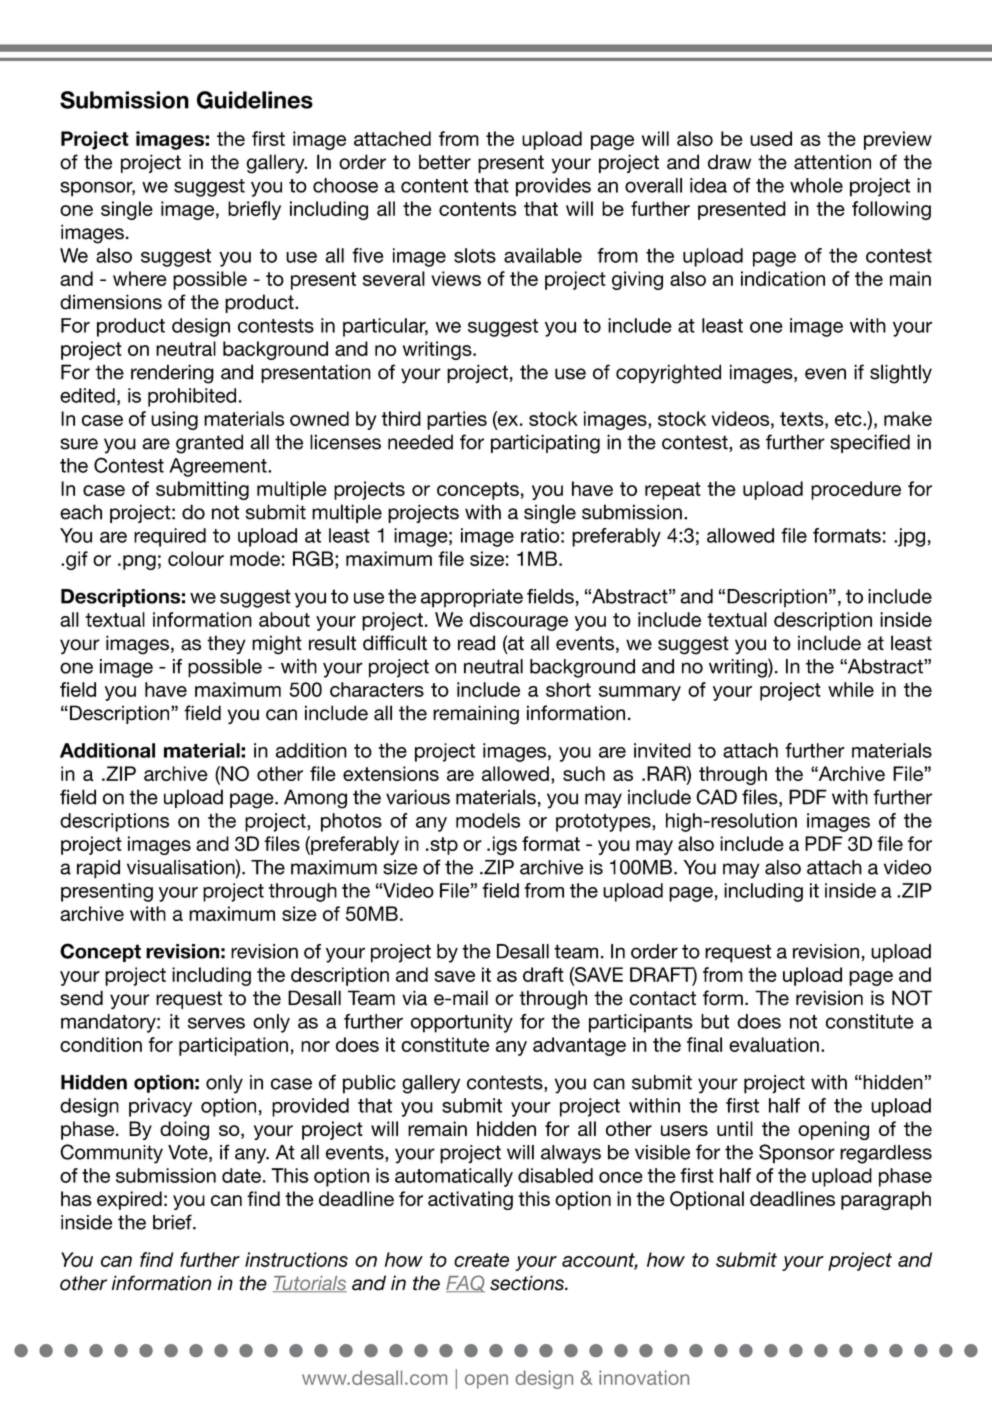 This screenshot has height=1403, width=992. What do you see at coordinates (774, 1044) in the screenshot?
I see `evaluation` at bounding box center [774, 1044].
